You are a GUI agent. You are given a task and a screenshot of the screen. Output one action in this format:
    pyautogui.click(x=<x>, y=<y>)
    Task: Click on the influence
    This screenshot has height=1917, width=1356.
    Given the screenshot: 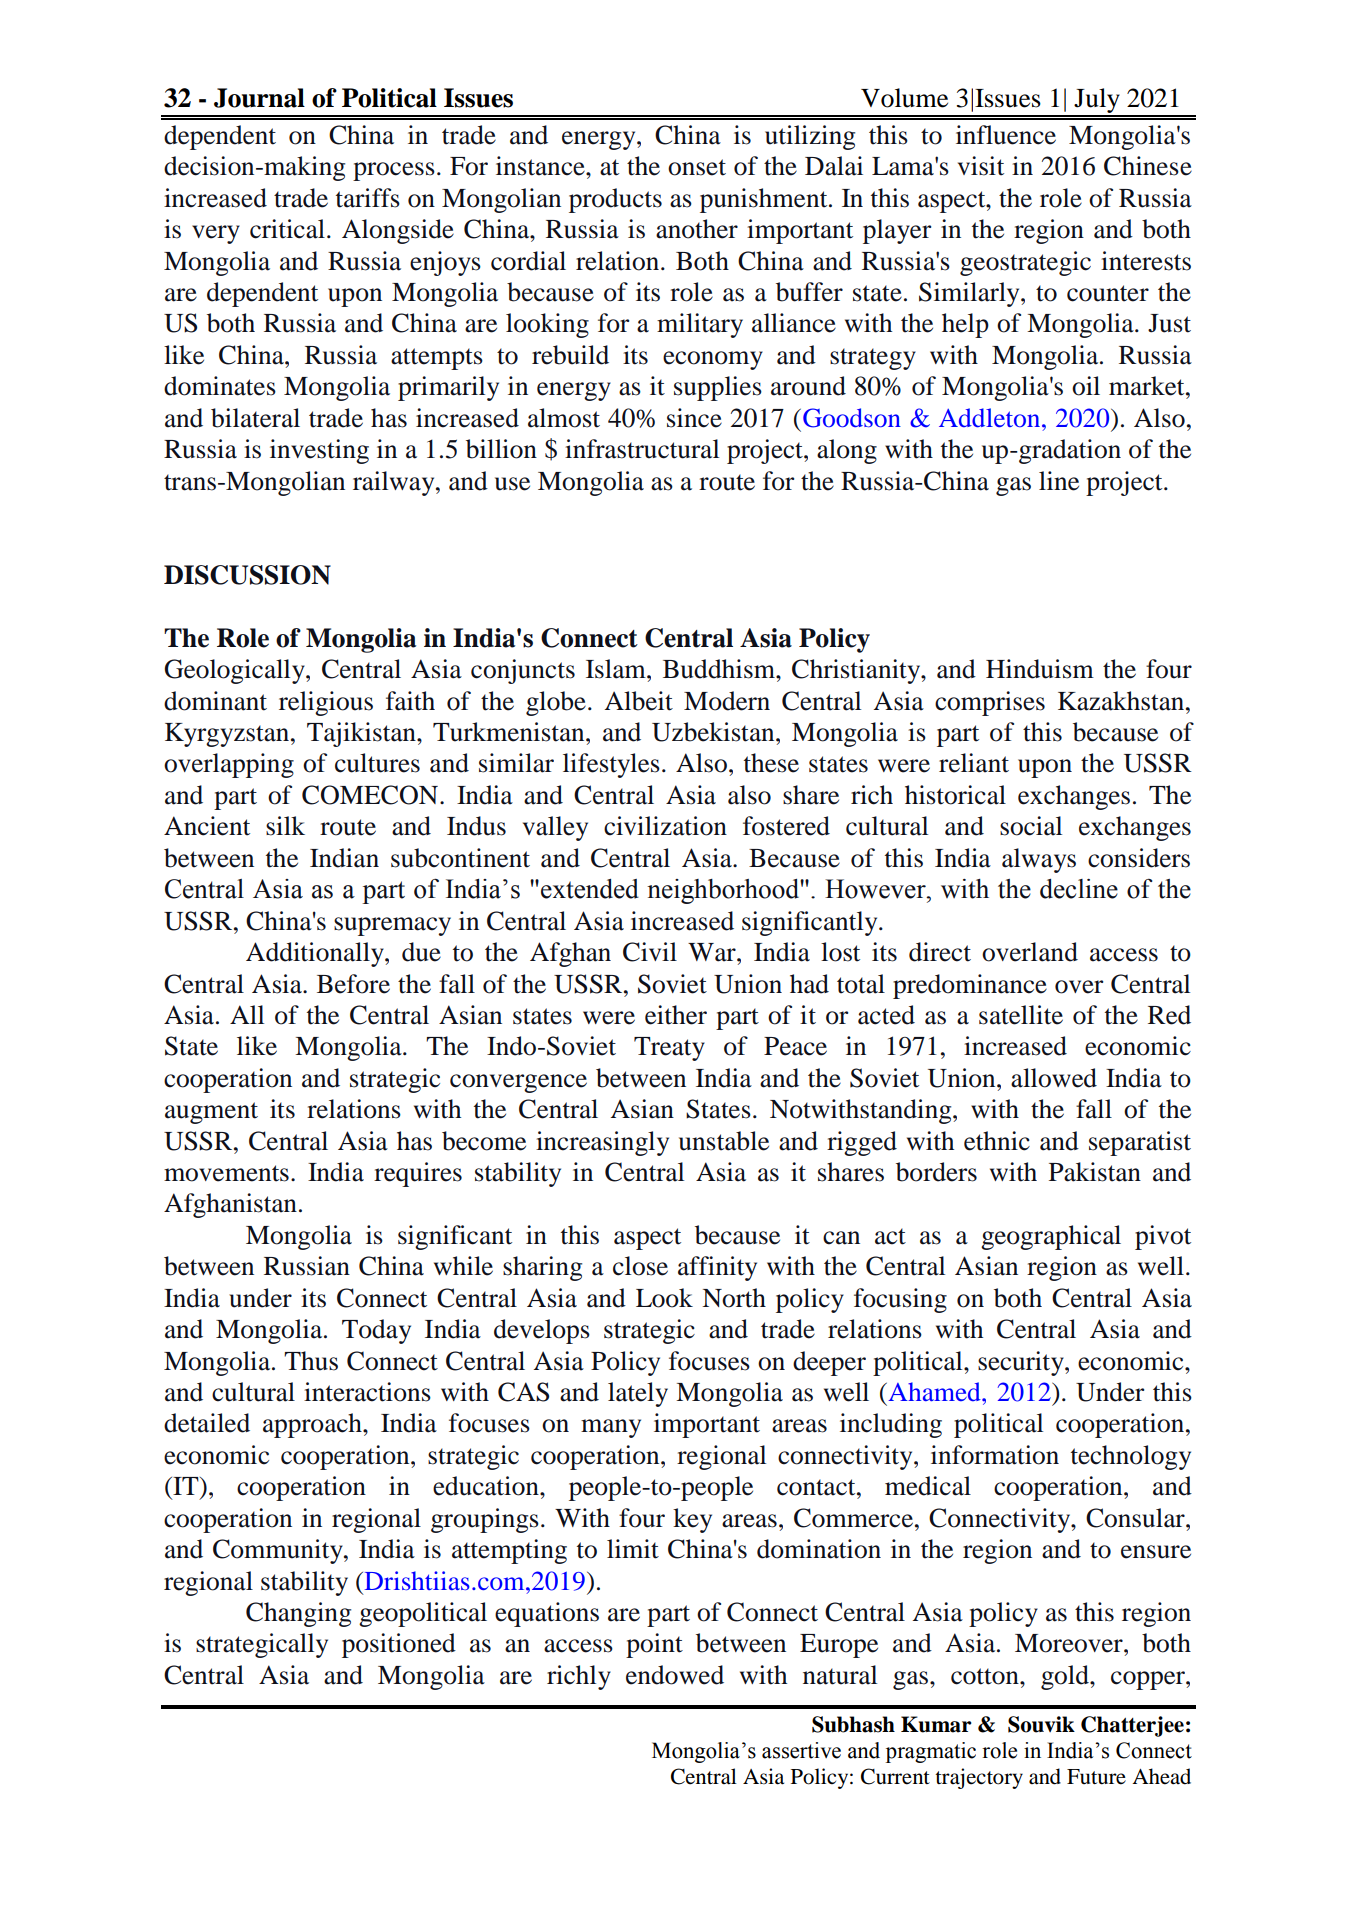 What is the action you would take?
    pyautogui.click(x=1006, y=135)
